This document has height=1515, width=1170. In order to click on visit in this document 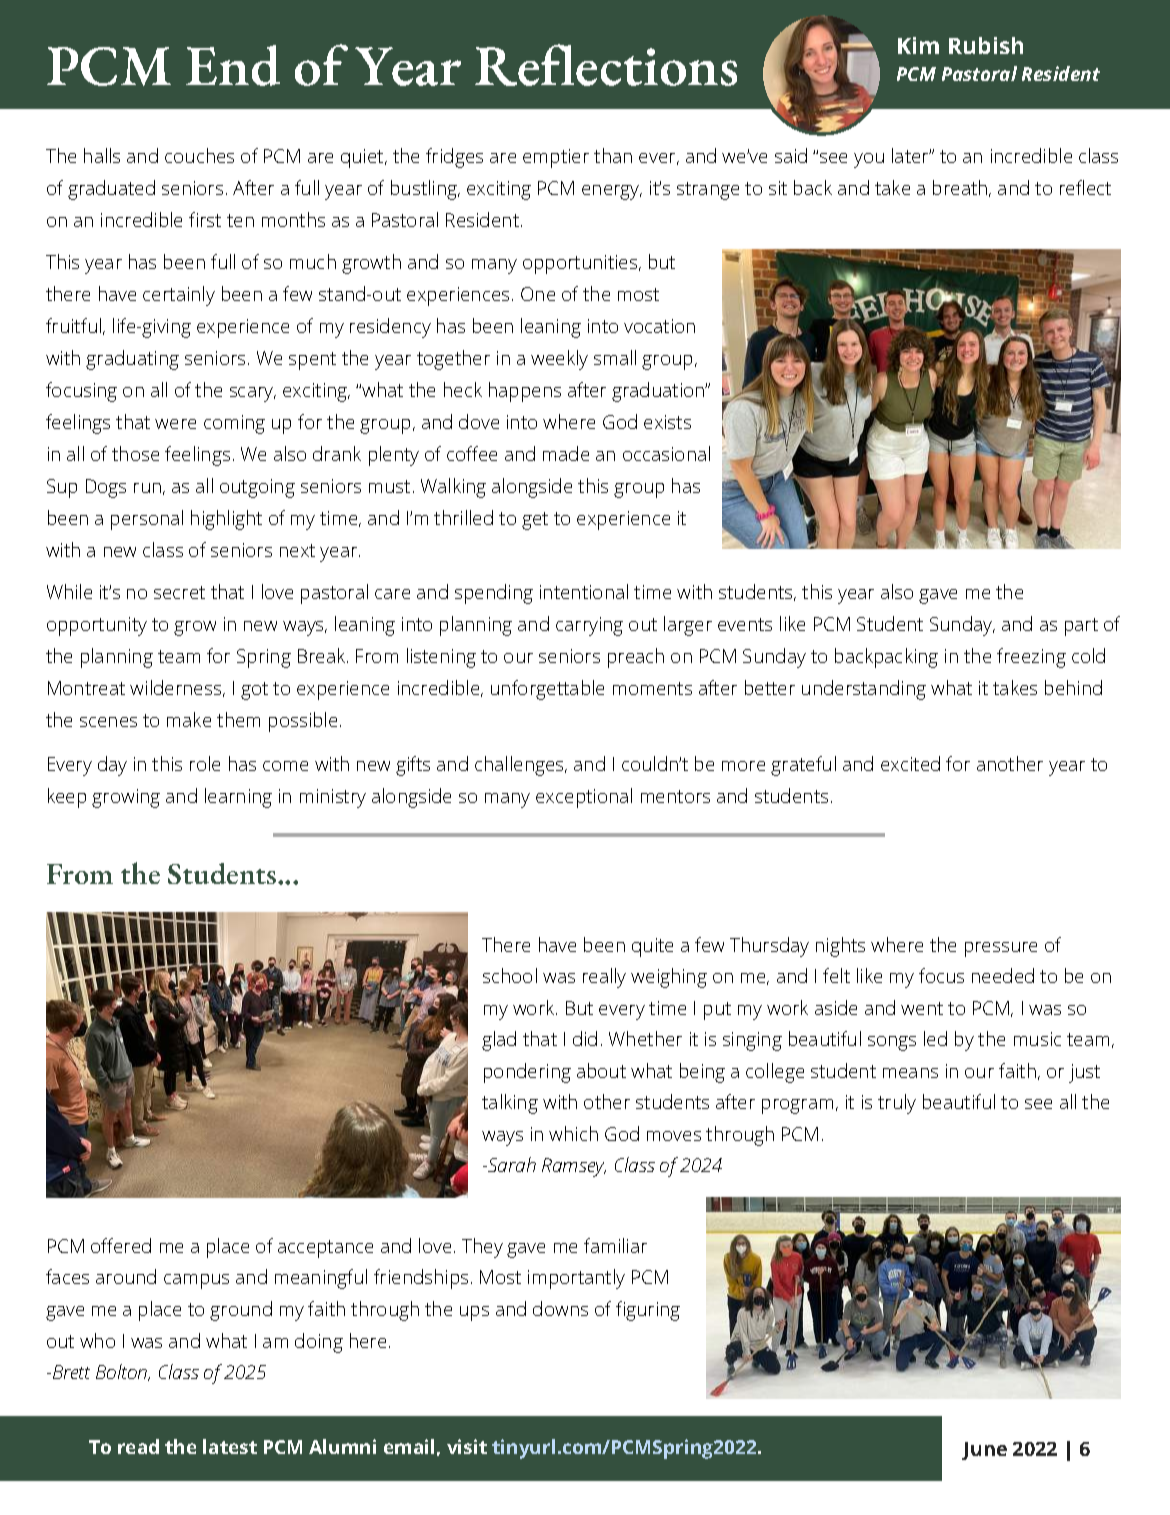, I will do `click(467, 1446)`.
